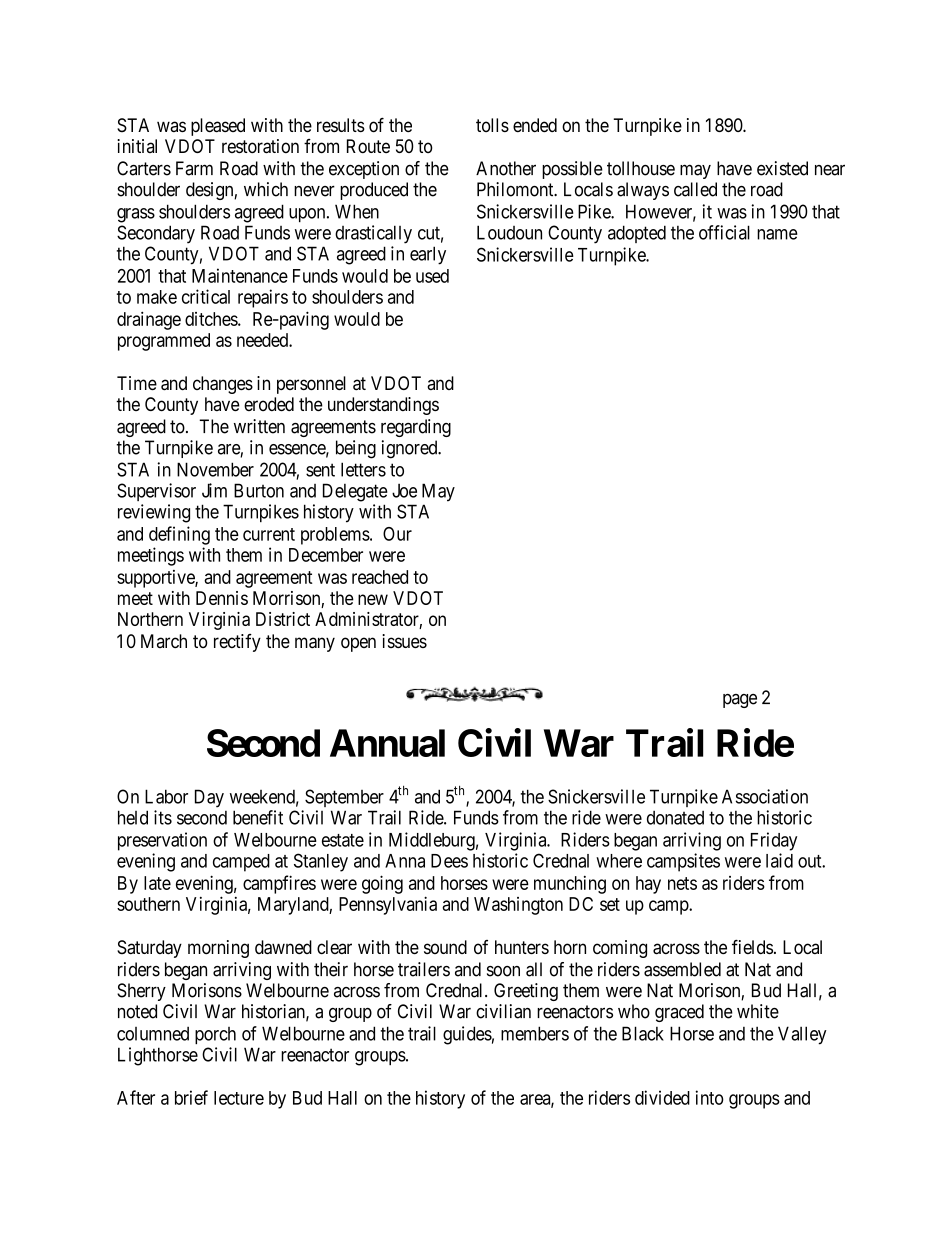 This document has width=952, height=1233. I want to click on lecture, so click(239, 1098).
